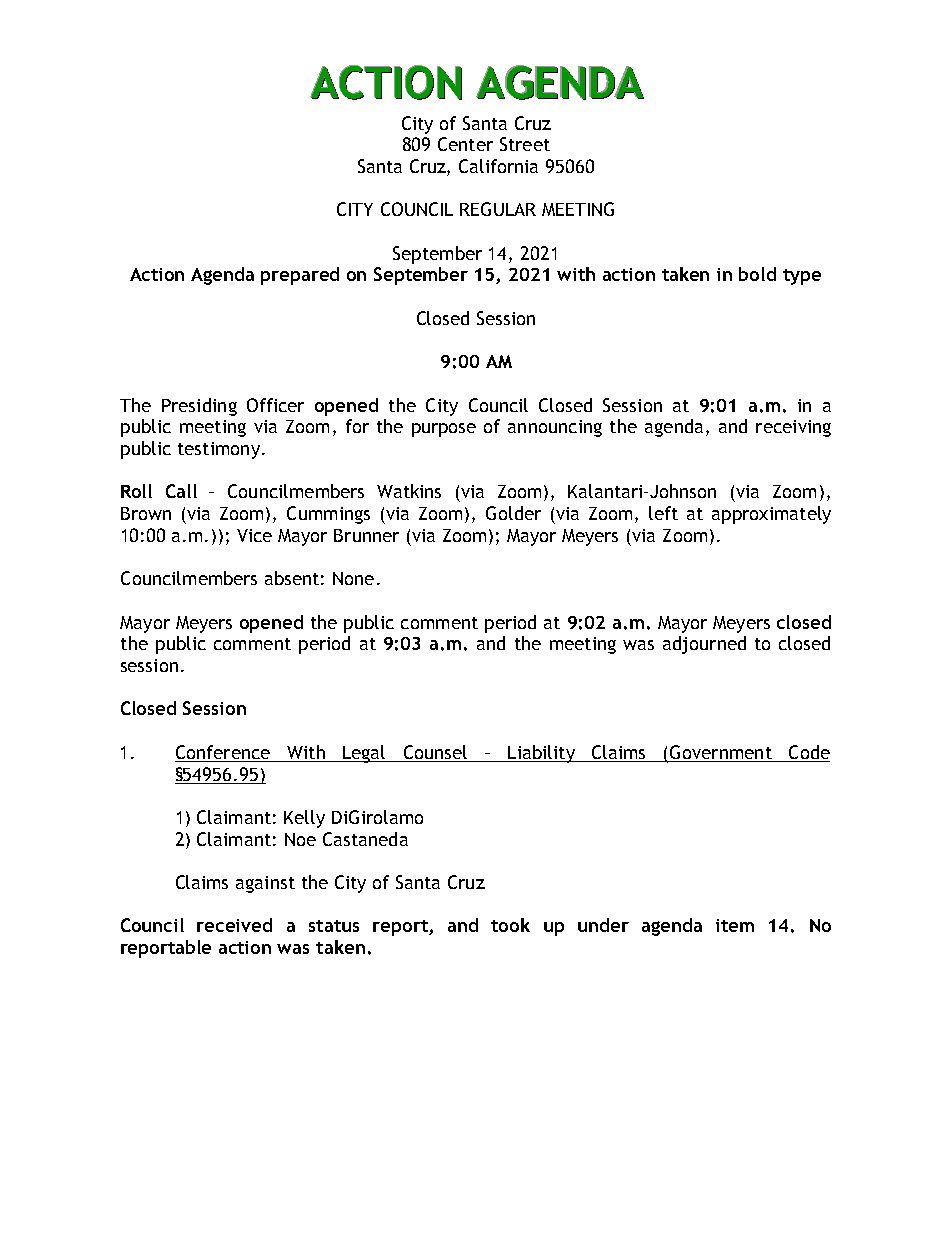  I want to click on Watkins, so click(409, 491).
